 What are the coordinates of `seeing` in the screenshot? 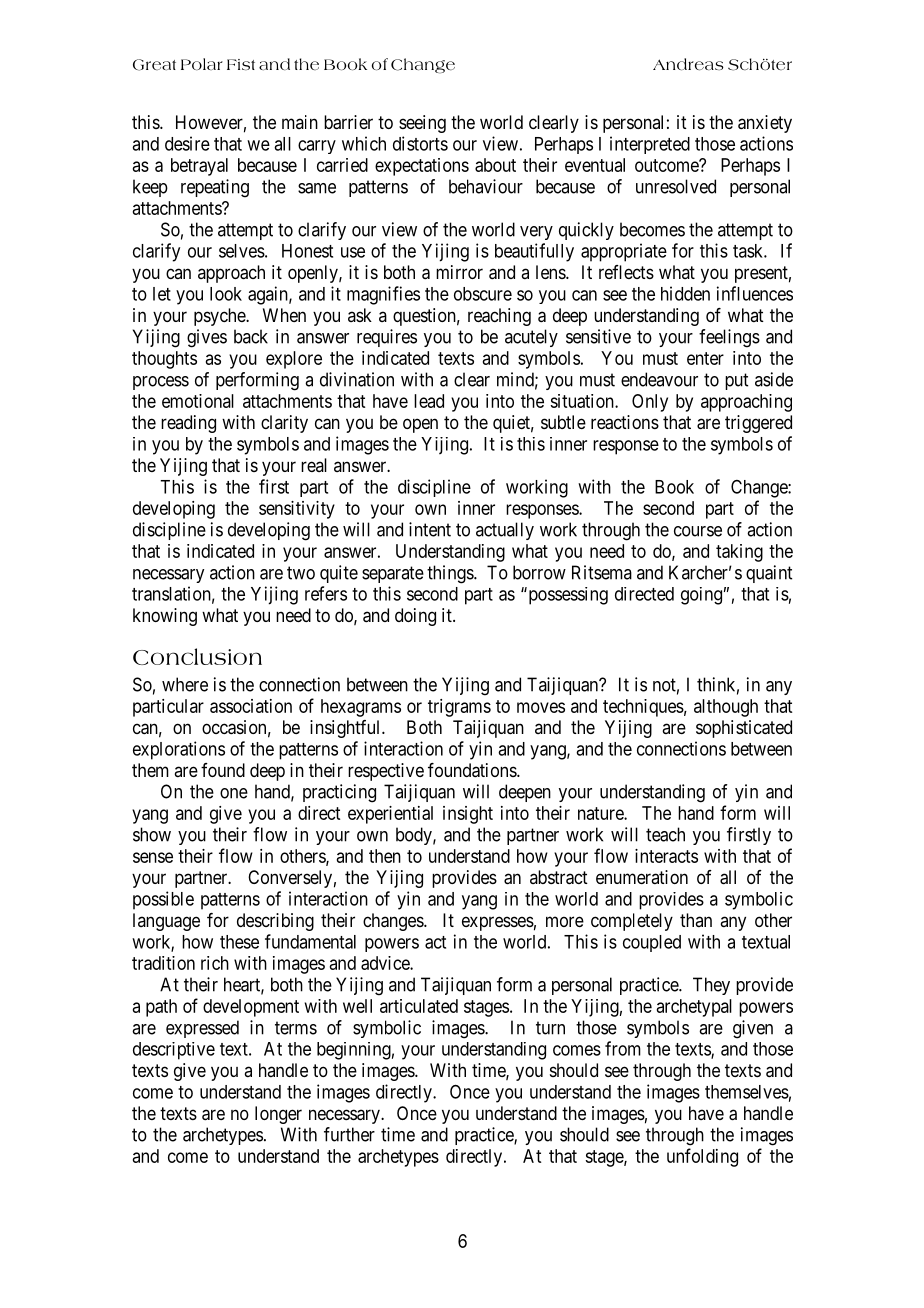 It's located at (422, 124).
